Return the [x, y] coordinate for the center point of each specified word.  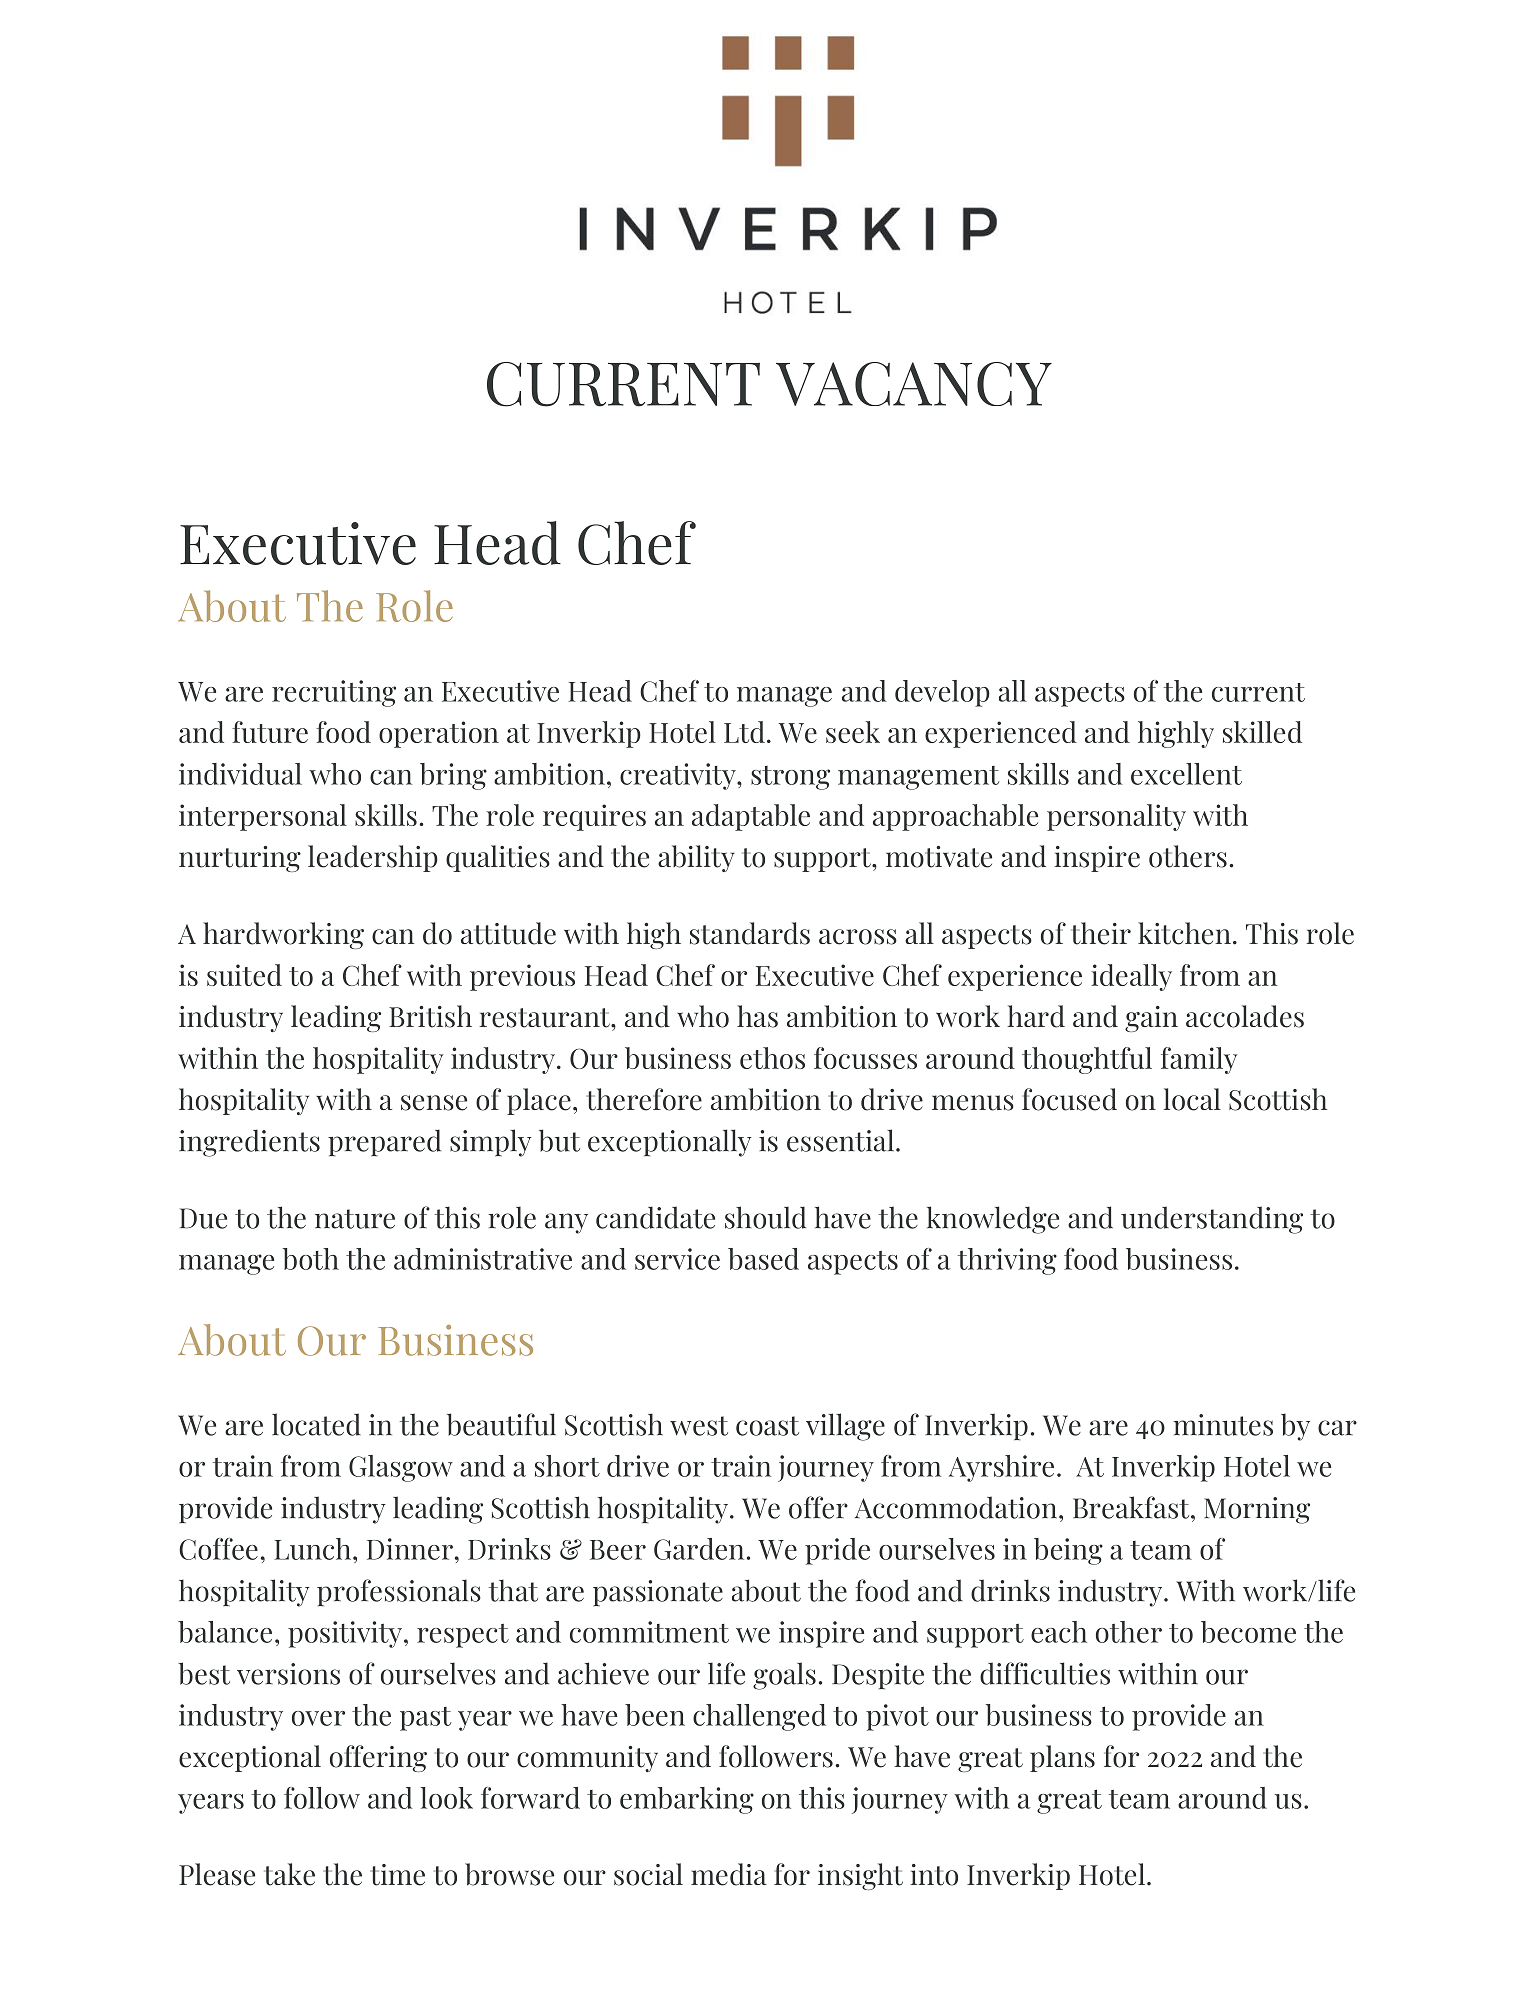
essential [840, 1140]
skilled [1262, 732]
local [1192, 1099]
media [729, 1874]
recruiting [334, 693]
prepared [384, 1143]
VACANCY [914, 384]
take [289, 1874]
